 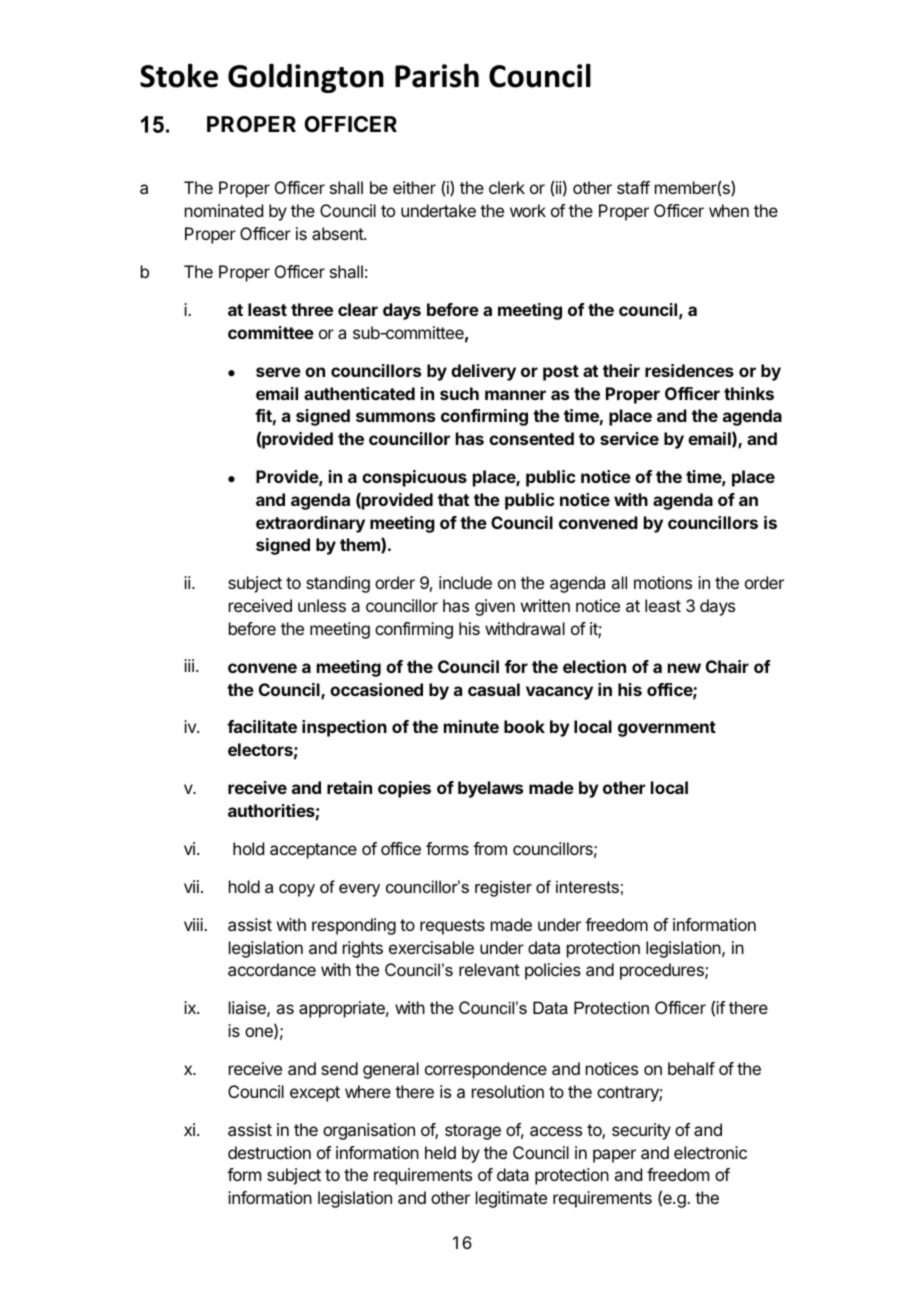 What do you see at coordinates (710, 1152) in the screenshot?
I see `electronic` at bounding box center [710, 1152].
